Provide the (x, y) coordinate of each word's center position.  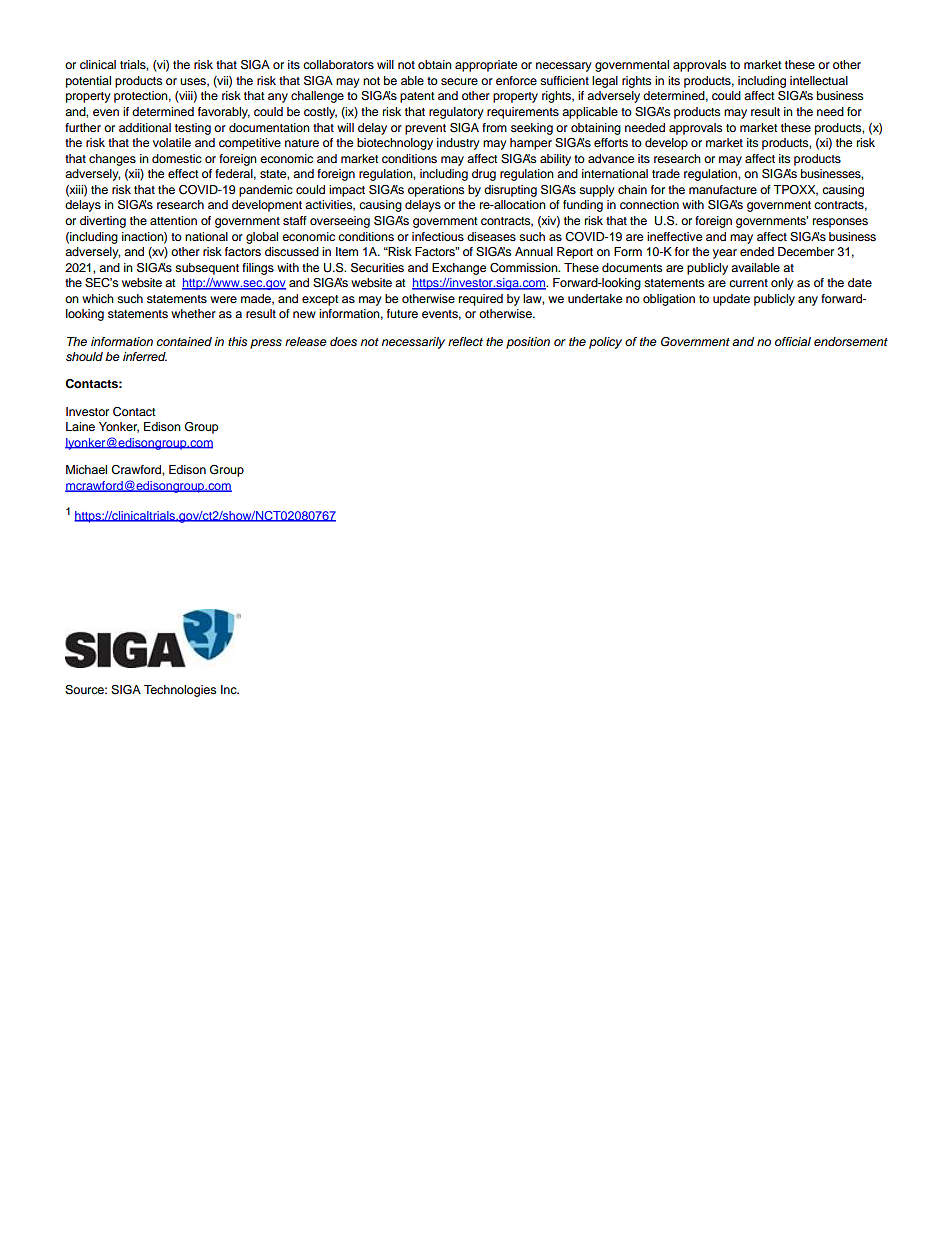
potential (88, 82)
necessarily (413, 343)
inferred (145, 356)
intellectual (819, 80)
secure (459, 81)
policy (605, 343)
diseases (491, 236)
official (793, 341)
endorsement (851, 341)
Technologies (180, 691)
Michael (86, 469)
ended (757, 251)
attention (173, 220)
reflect (465, 341)
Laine (80, 426)
